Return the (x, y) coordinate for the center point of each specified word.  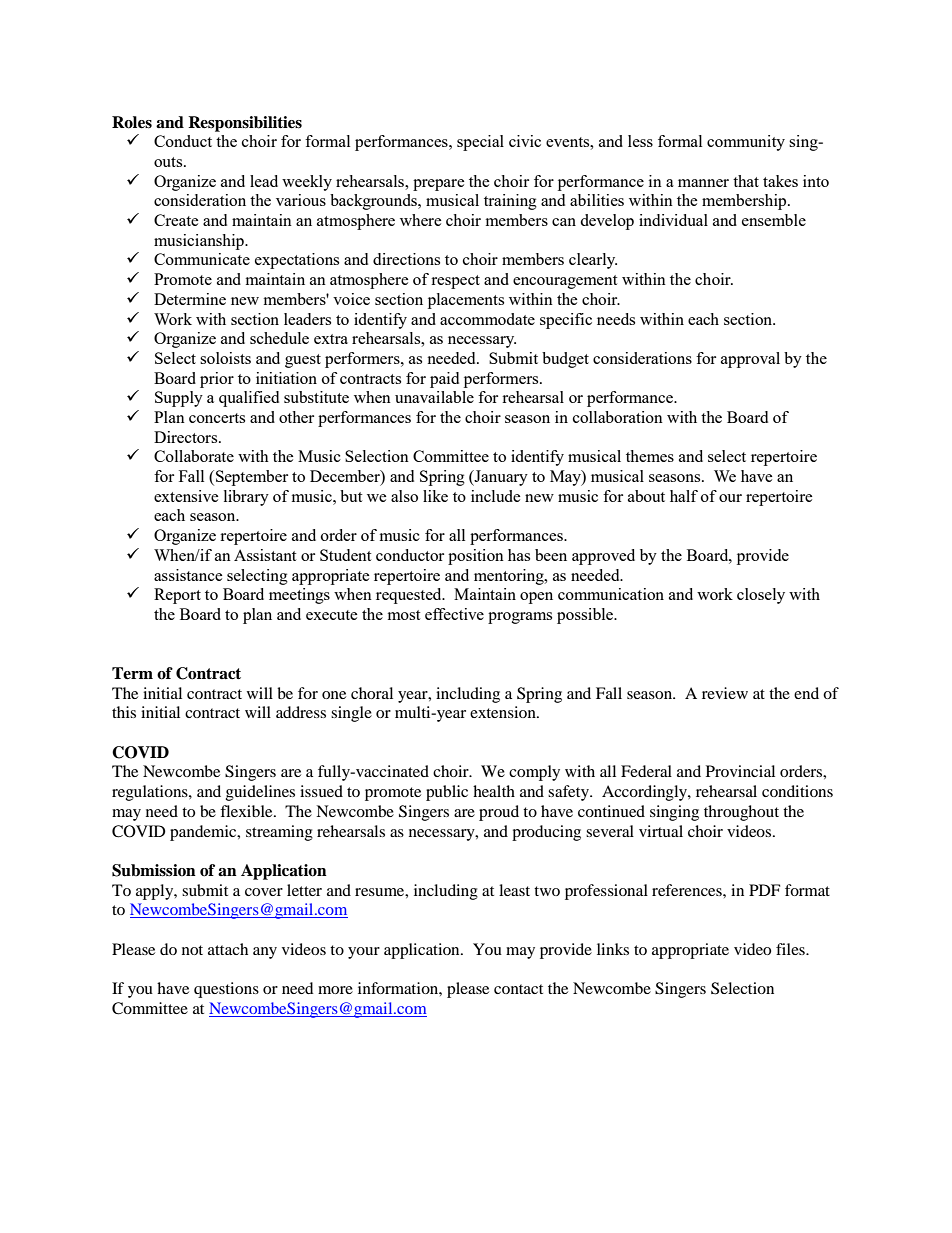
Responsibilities (245, 124)
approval (750, 360)
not (192, 950)
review (725, 693)
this (124, 712)
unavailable (434, 397)
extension (504, 712)
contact (518, 989)
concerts (217, 418)
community (746, 143)
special (480, 143)
